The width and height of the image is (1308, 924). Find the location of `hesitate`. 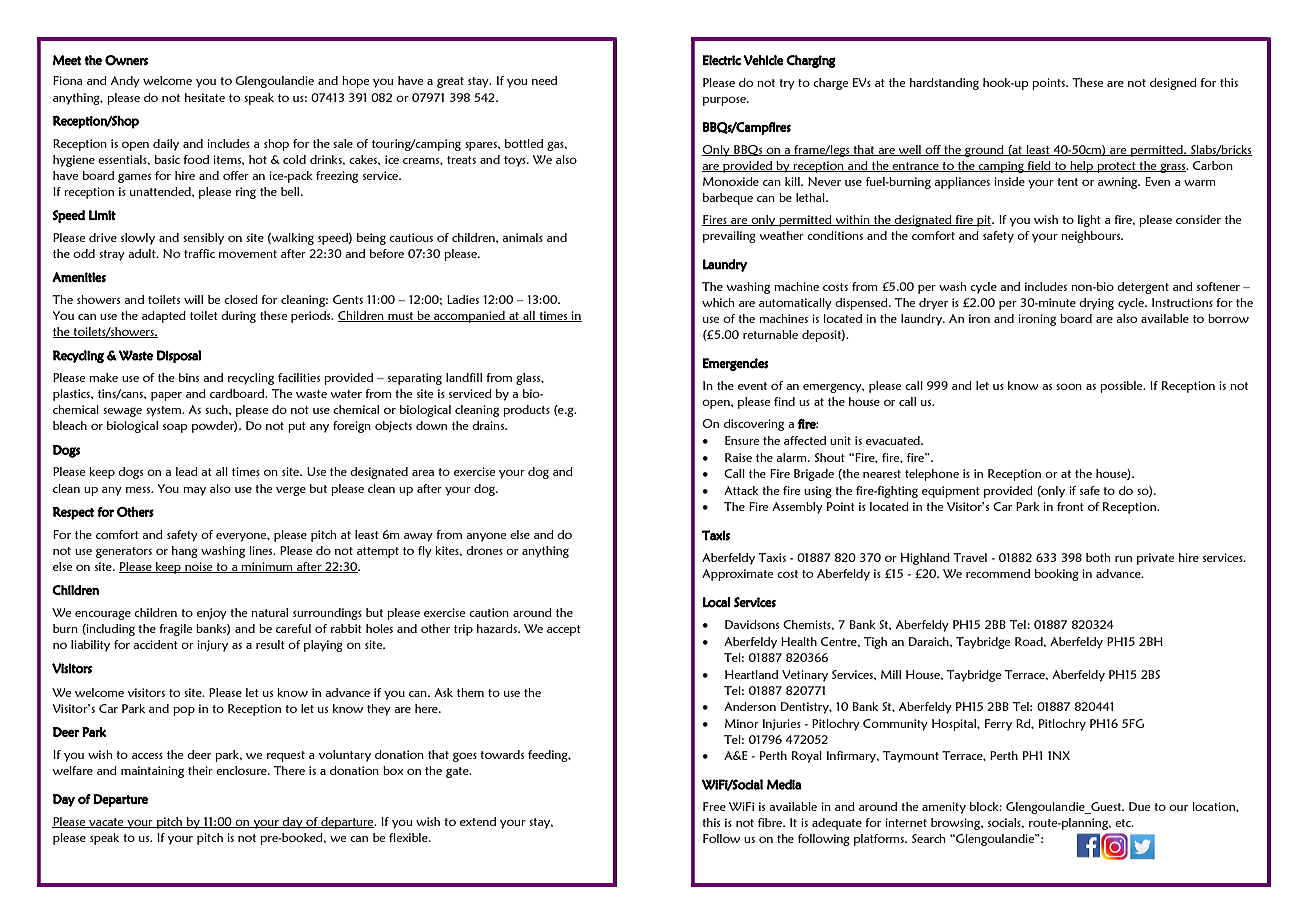

hesitate is located at coordinates (205, 97).
